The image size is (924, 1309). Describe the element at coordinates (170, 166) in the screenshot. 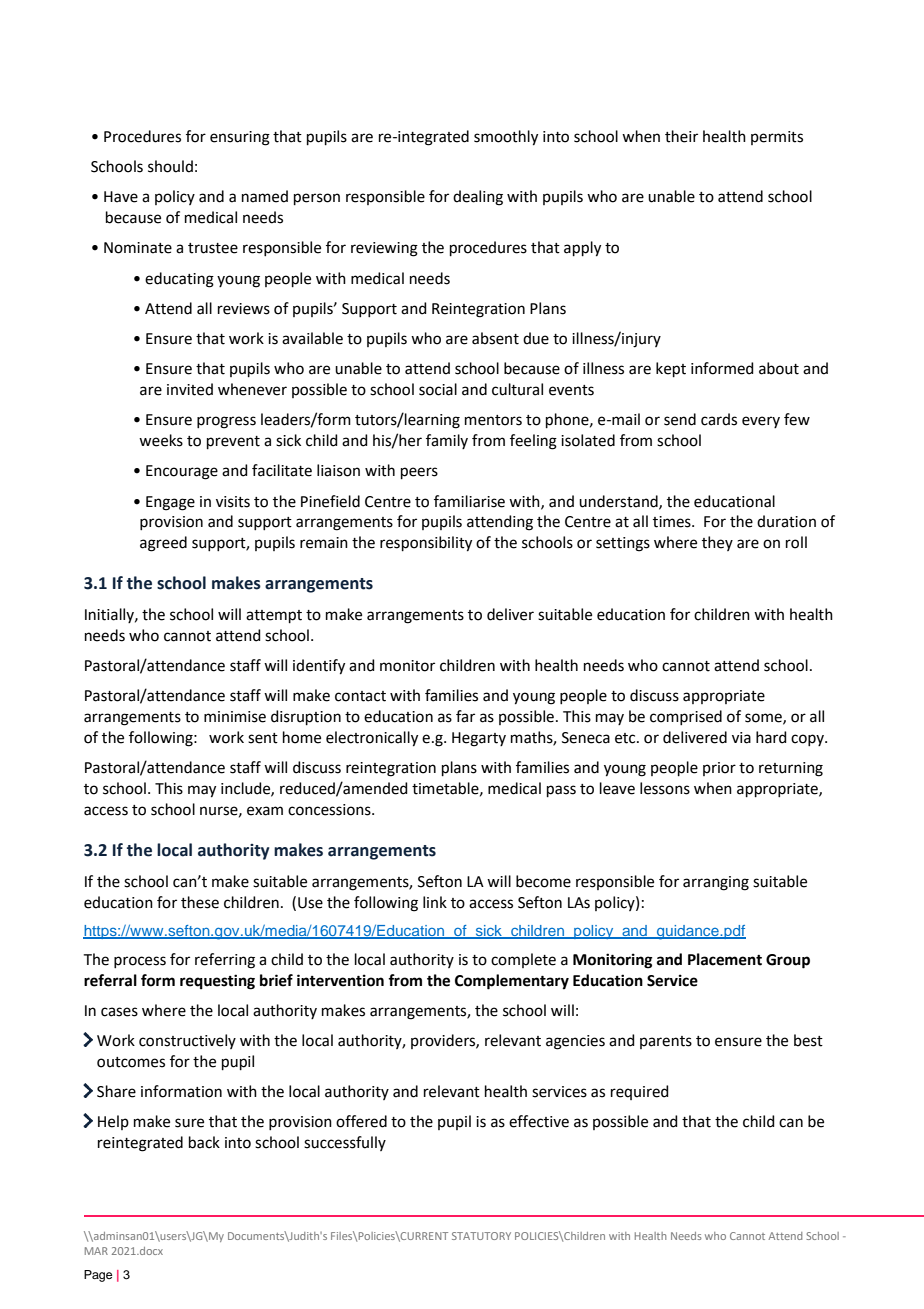

I see `should` at that location.
